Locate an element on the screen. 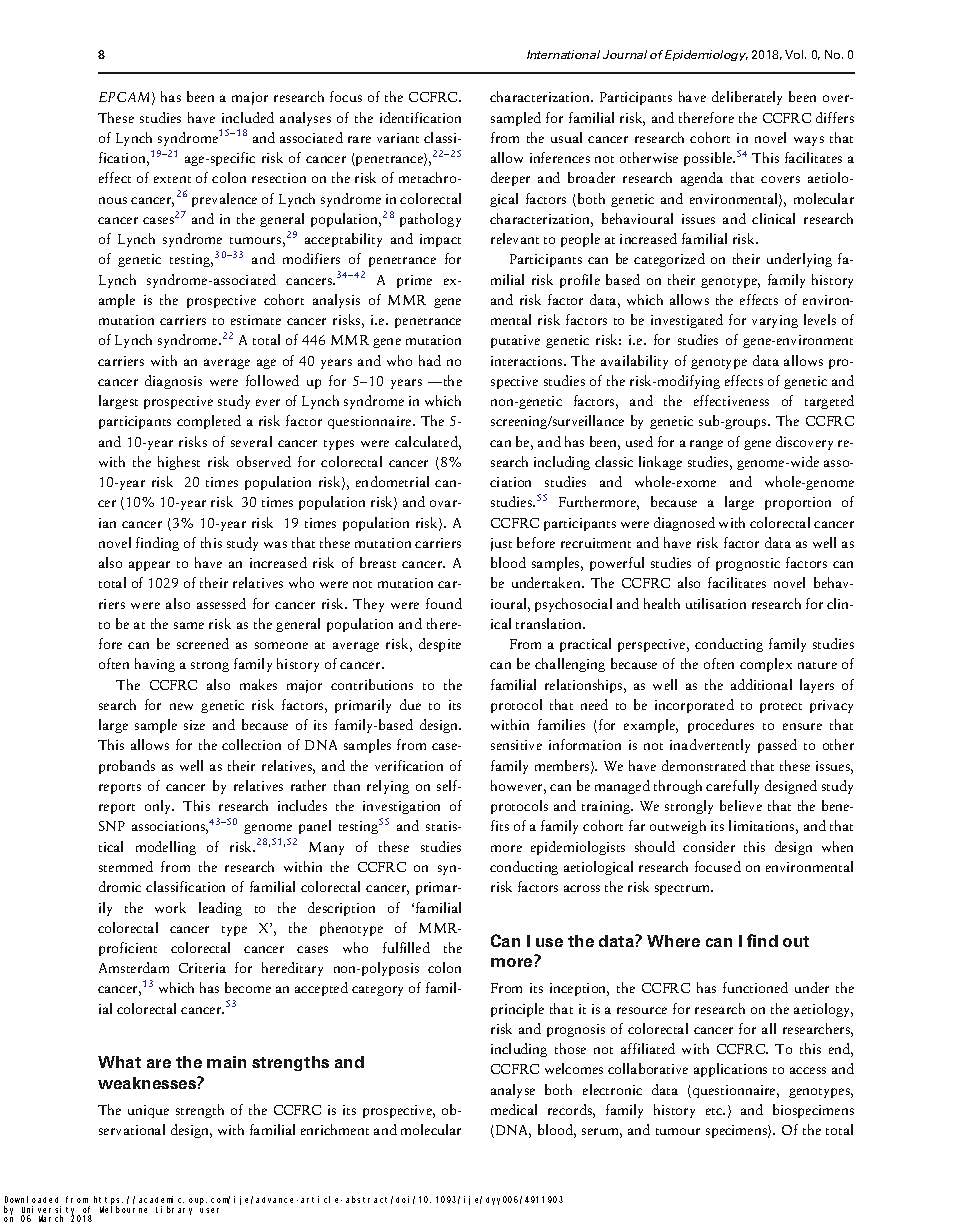  endometrial is located at coordinates (392, 481).
